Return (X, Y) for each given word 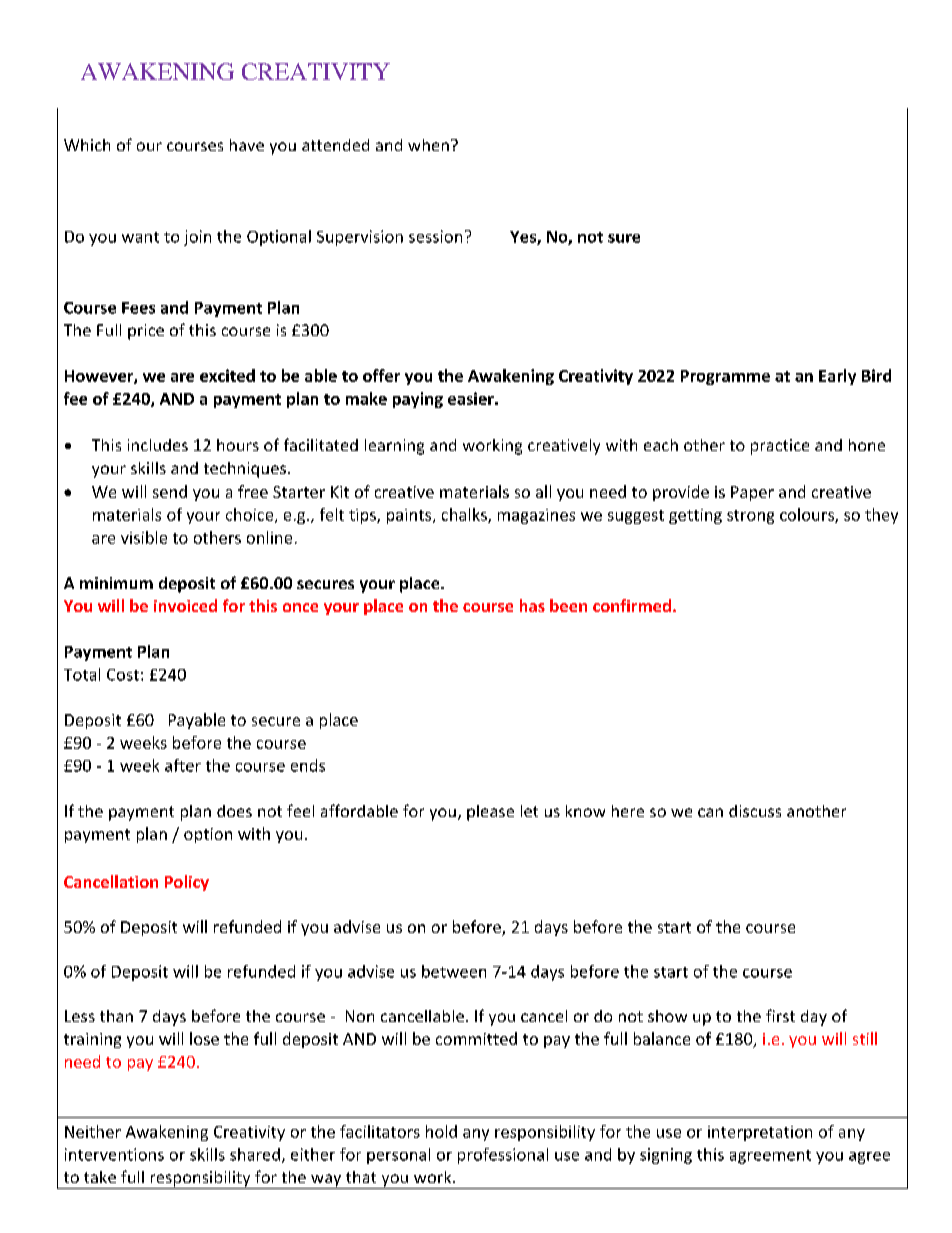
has (532, 605)
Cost (123, 675)
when (428, 145)
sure (624, 238)
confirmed (632, 605)
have (247, 145)
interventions (114, 1154)
